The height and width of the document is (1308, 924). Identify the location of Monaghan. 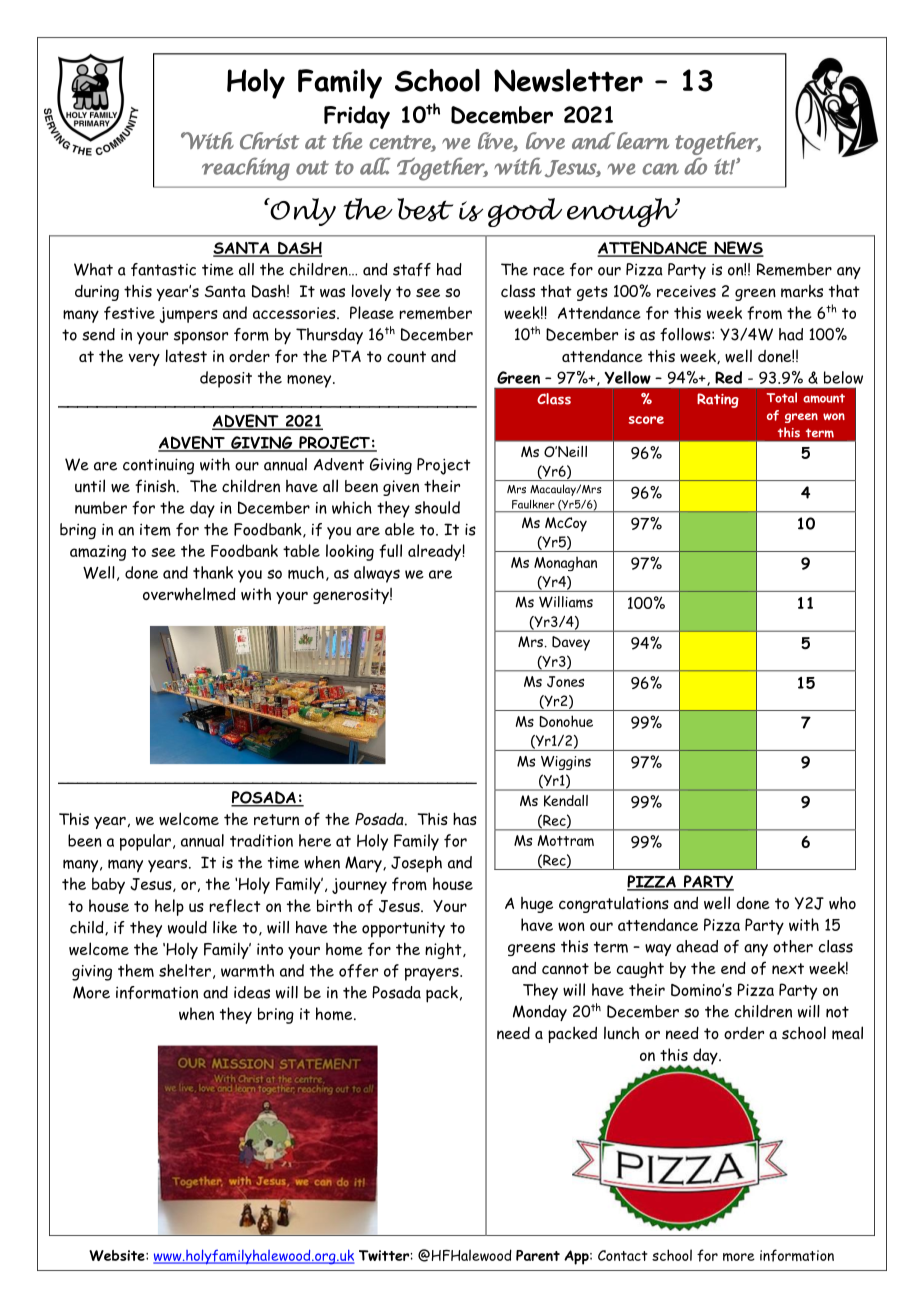
(565, 564).
